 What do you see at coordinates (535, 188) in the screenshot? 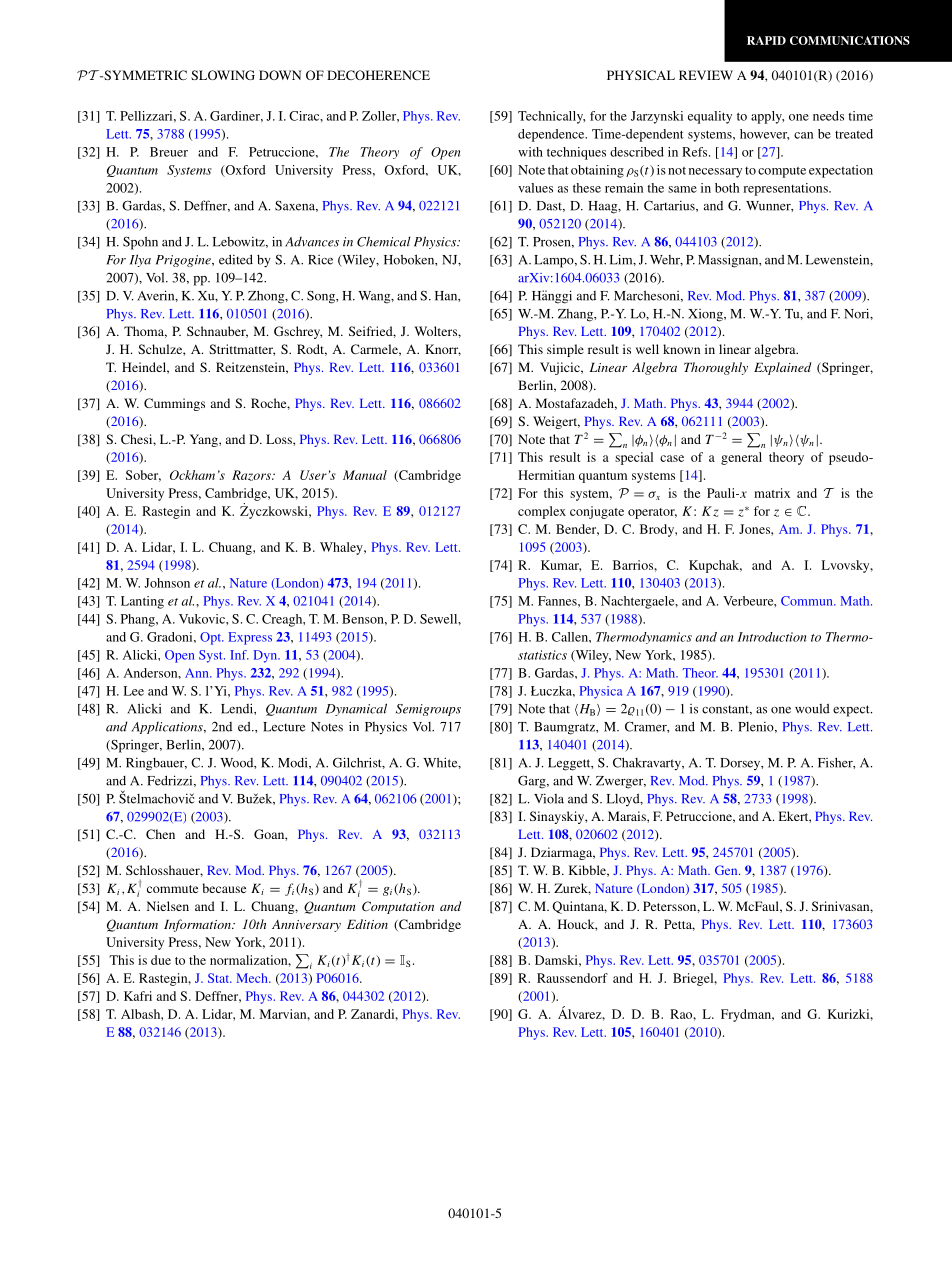
I see `values` at bounding box center [535, 188].
